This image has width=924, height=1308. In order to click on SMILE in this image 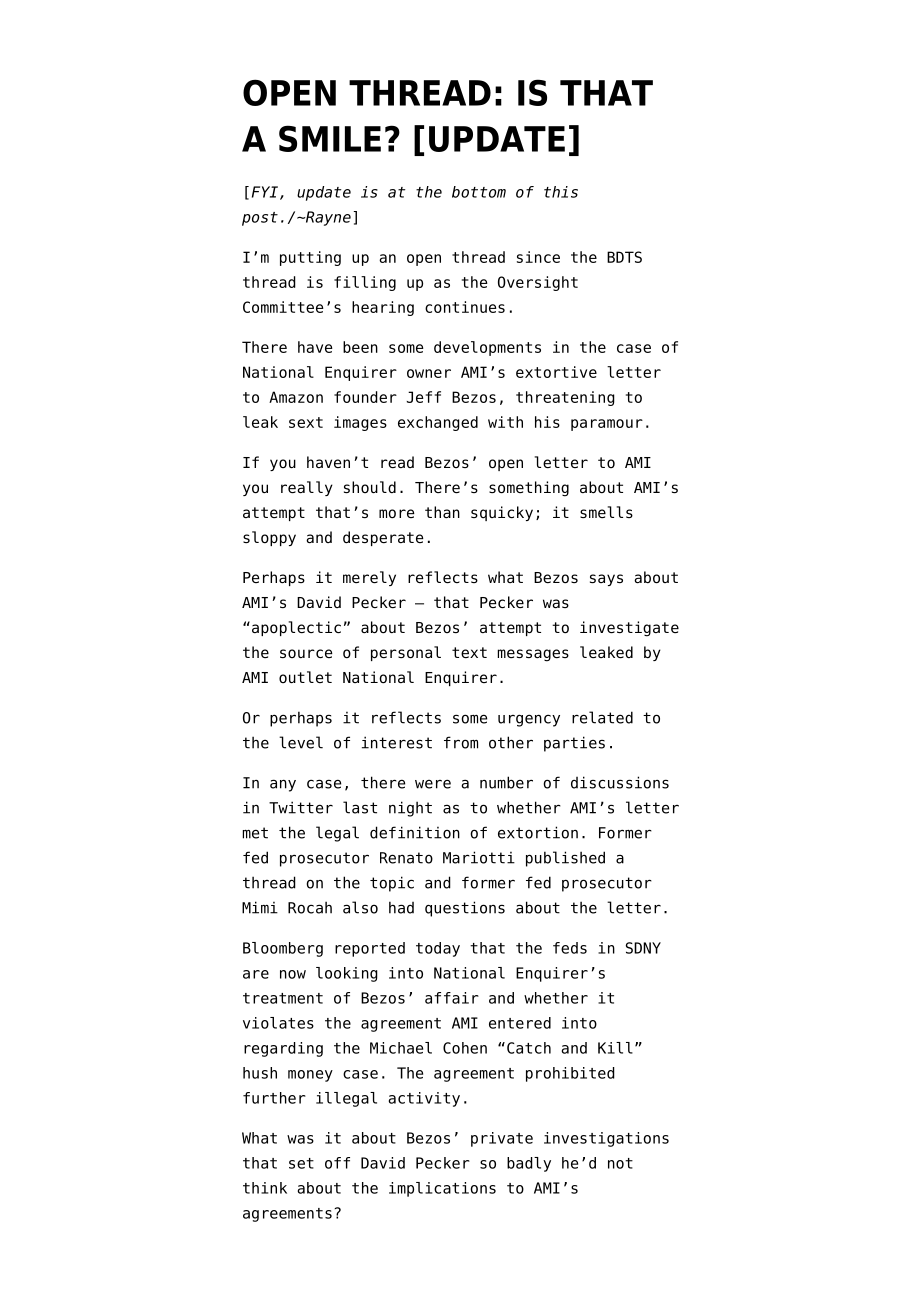, I will do `click(330, 138)`.
